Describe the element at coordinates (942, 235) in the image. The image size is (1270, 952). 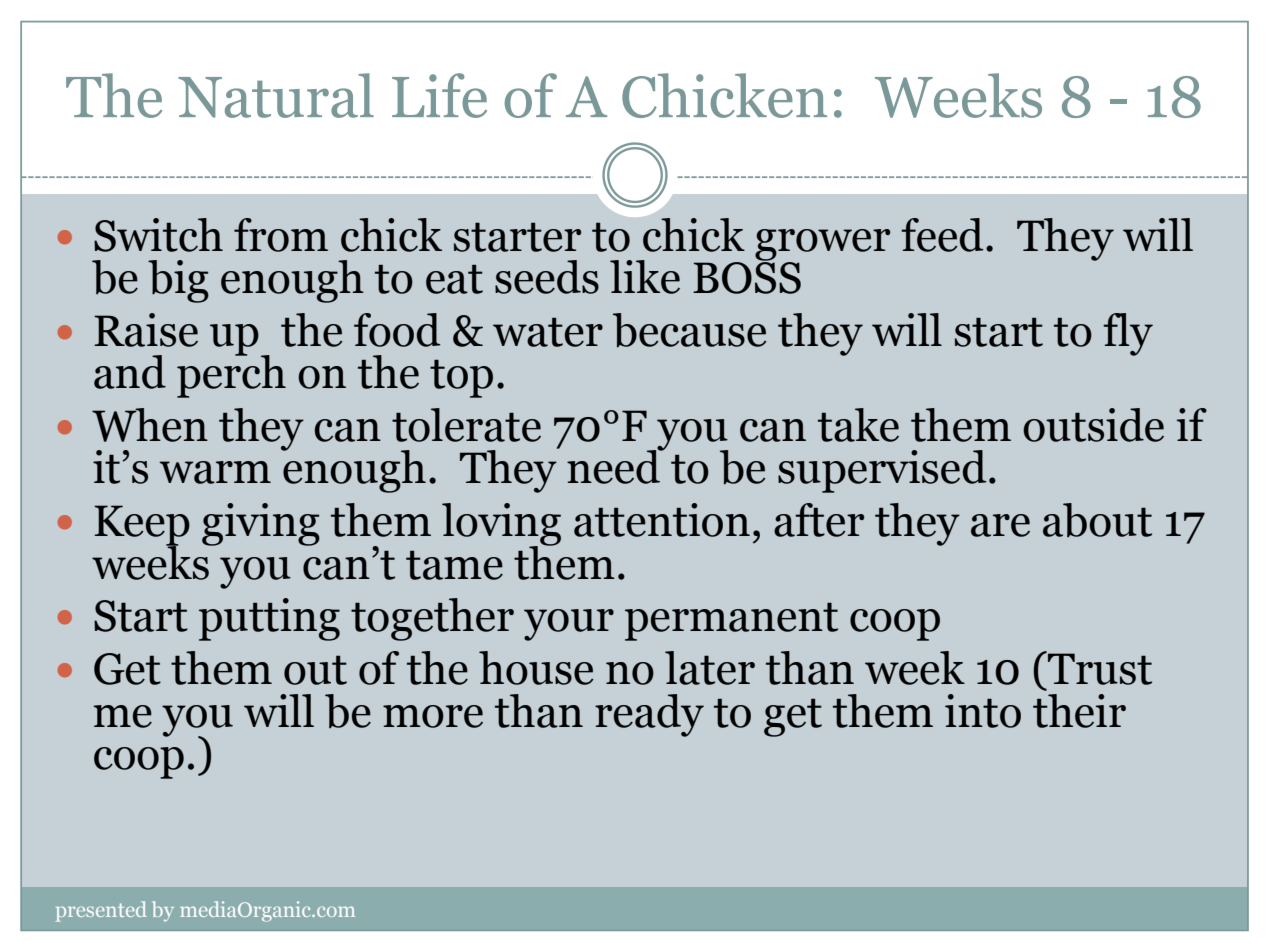
I see `feed` at that location.
